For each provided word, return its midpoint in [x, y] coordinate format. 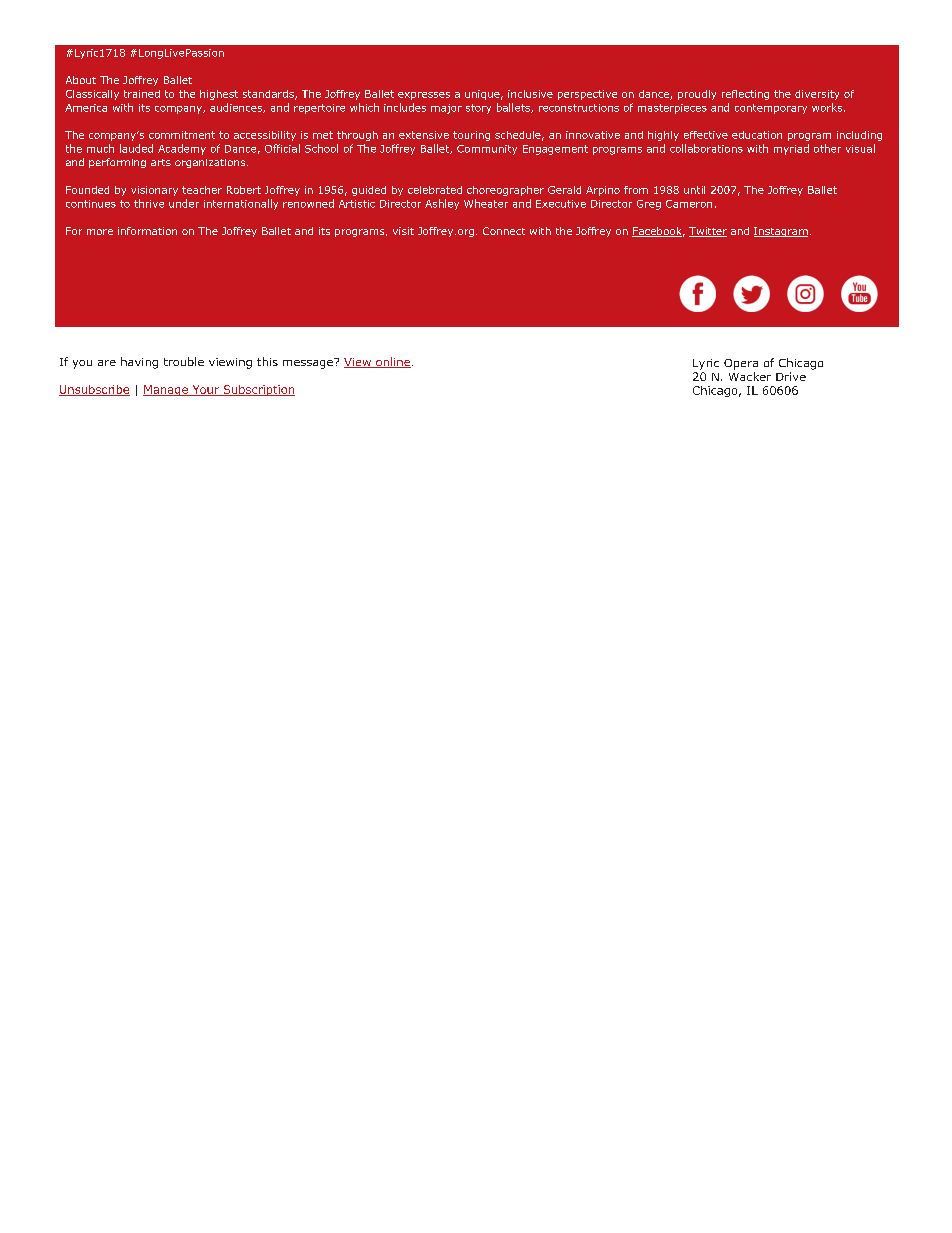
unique [482, 95]
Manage [166, 390]
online [392, 362]
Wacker [750, 376]
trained [142, 94]
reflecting [745, 95]
